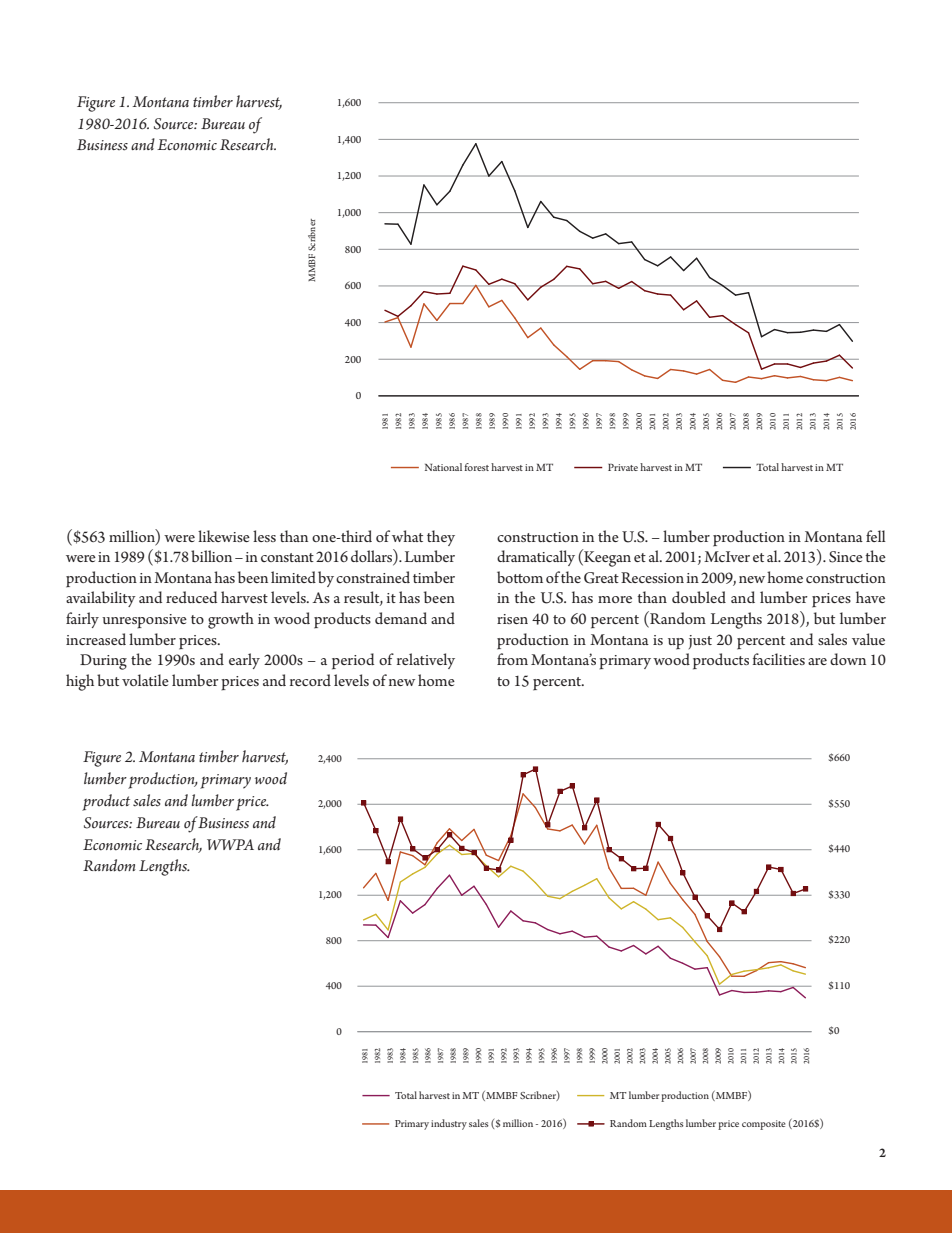 The width and height of the page is (952, 1233). What do you see at coordinates (764, 1125) in the page?
I see `composite` at bounding box center [764, 1125].
